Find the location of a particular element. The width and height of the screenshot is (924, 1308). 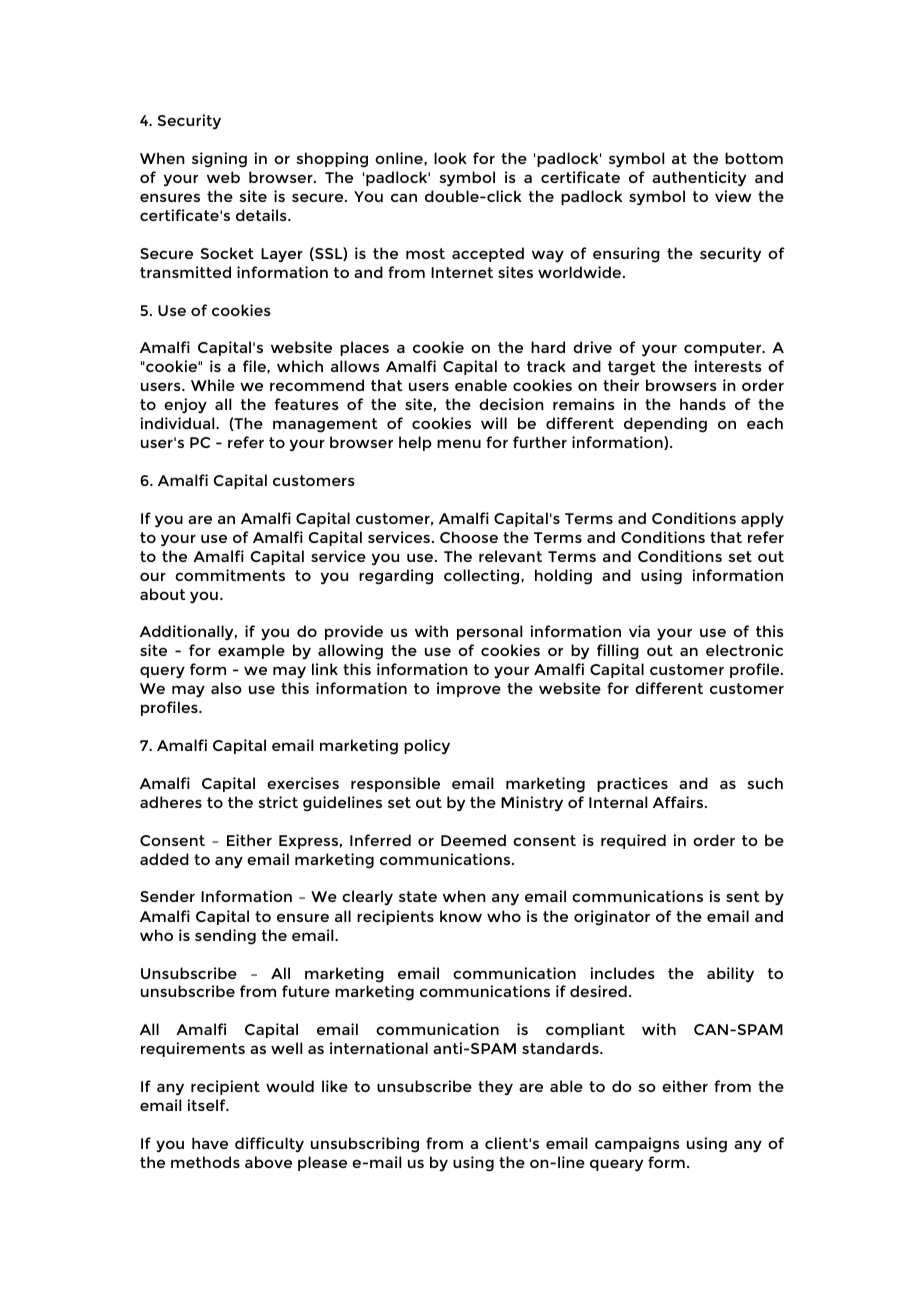

example is located at coordinates (251, 651).
